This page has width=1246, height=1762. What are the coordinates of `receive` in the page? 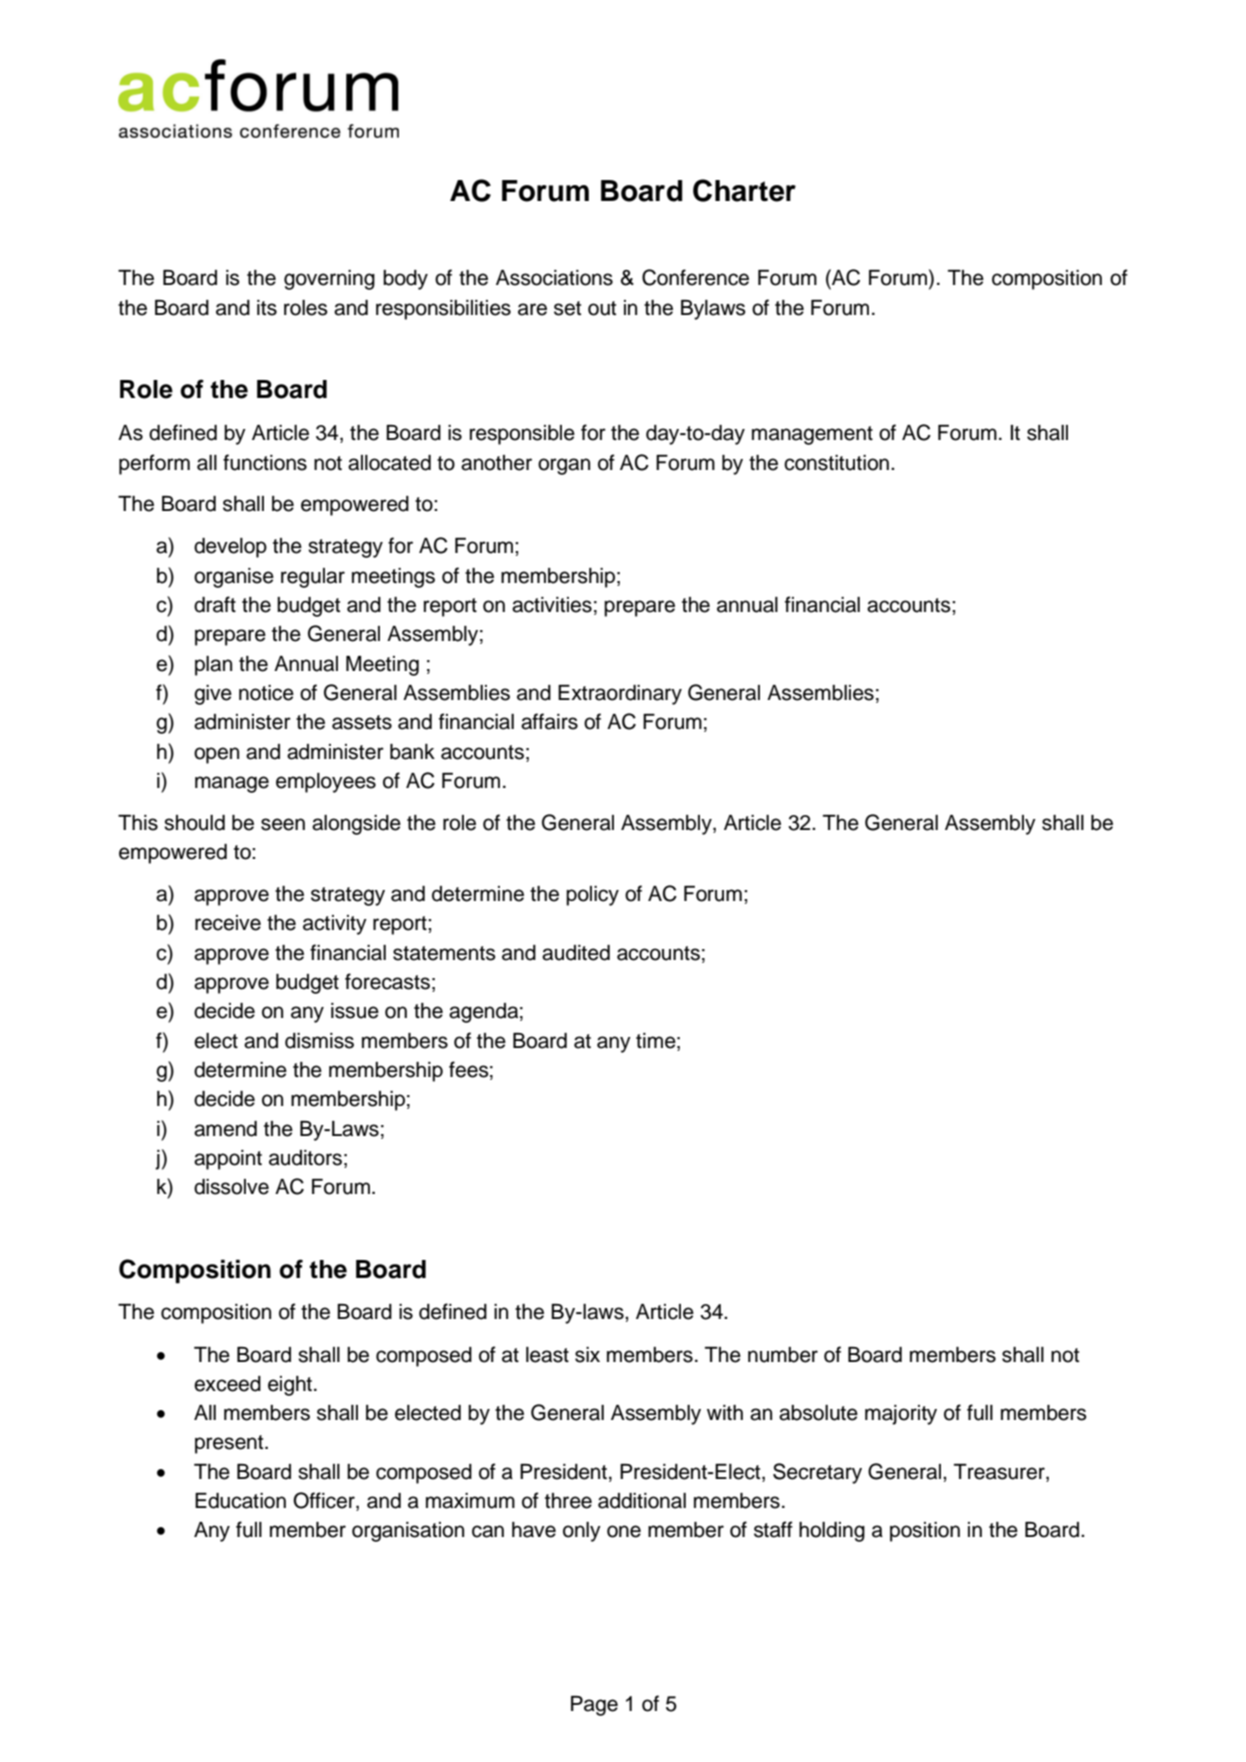 It's located at (228, 923).
